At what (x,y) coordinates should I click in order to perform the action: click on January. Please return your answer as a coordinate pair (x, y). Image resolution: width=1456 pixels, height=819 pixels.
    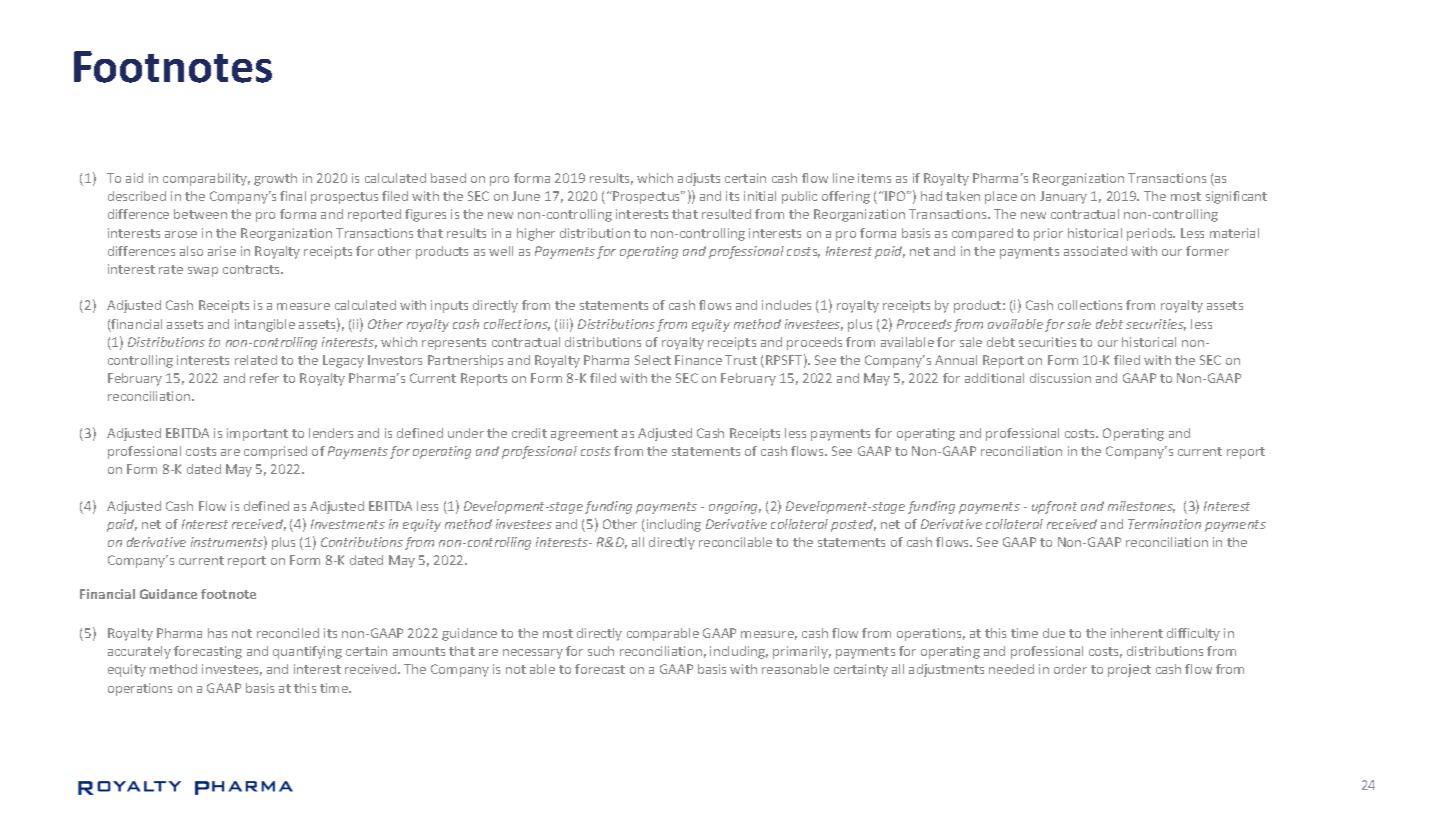
    Looking at the image, I should click on (1063, 197).
